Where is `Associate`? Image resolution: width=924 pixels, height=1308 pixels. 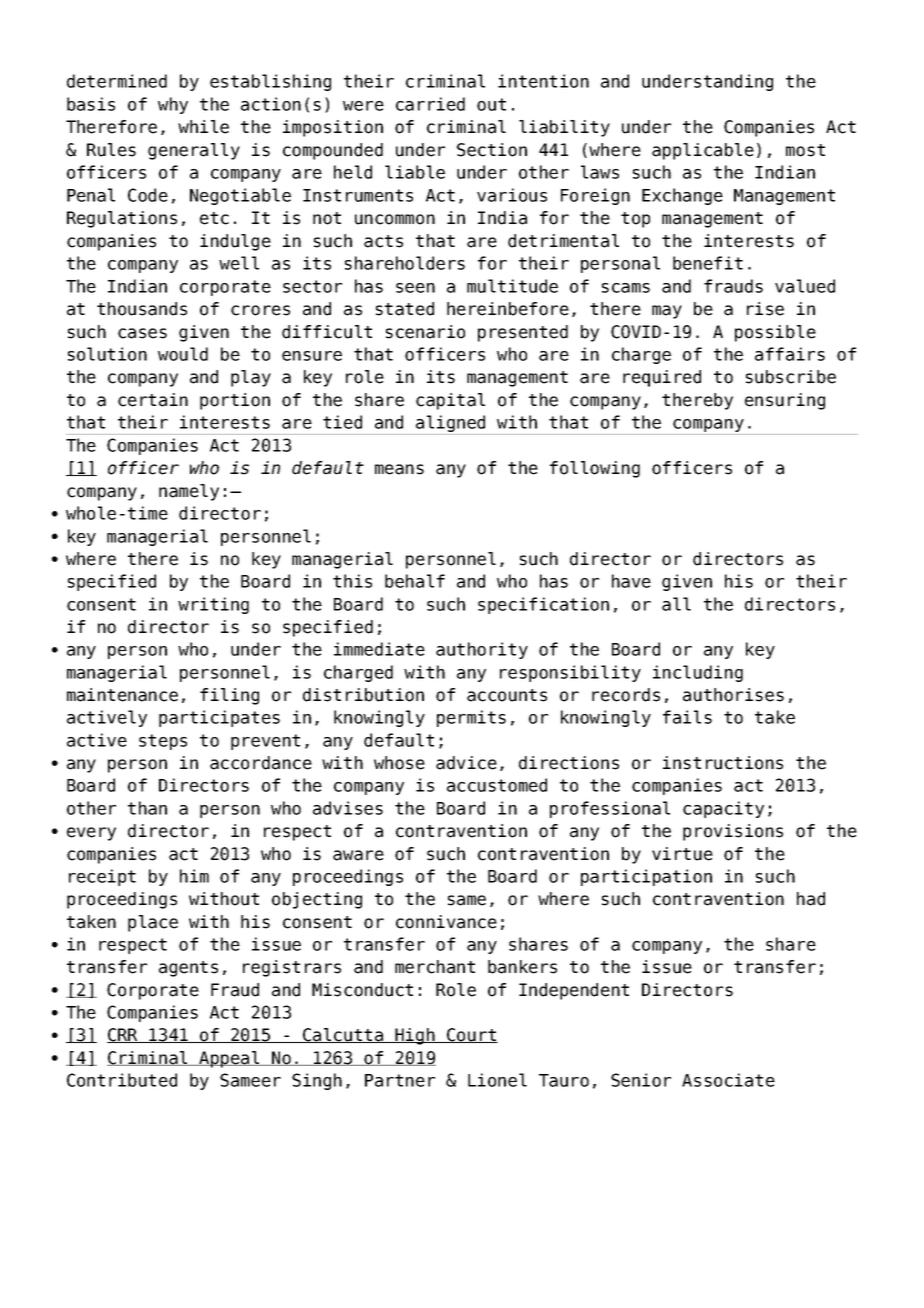
Associate is located at coordinates (728, 1080).
